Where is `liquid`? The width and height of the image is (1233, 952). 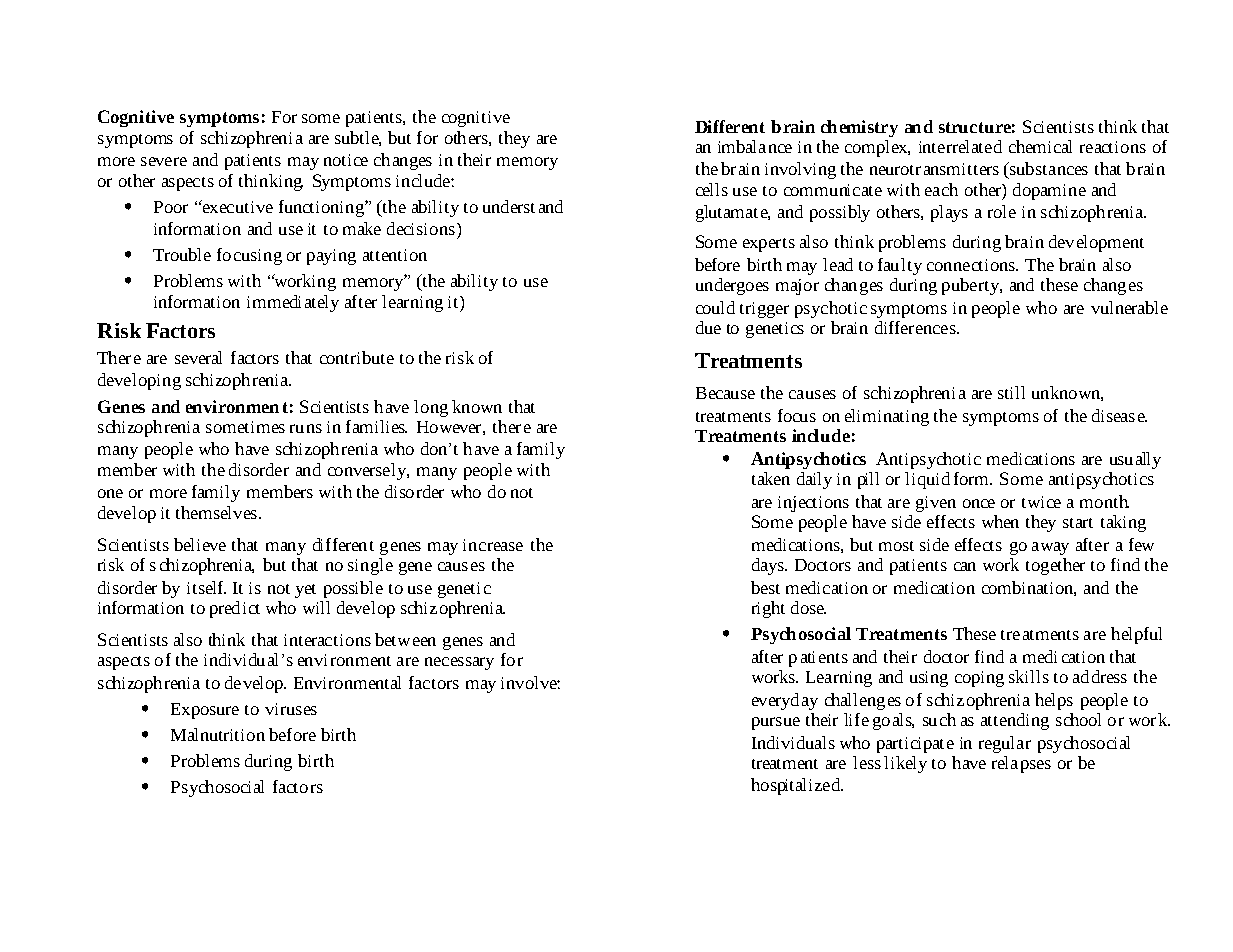
liquid is located at coordinates (927, 480).
